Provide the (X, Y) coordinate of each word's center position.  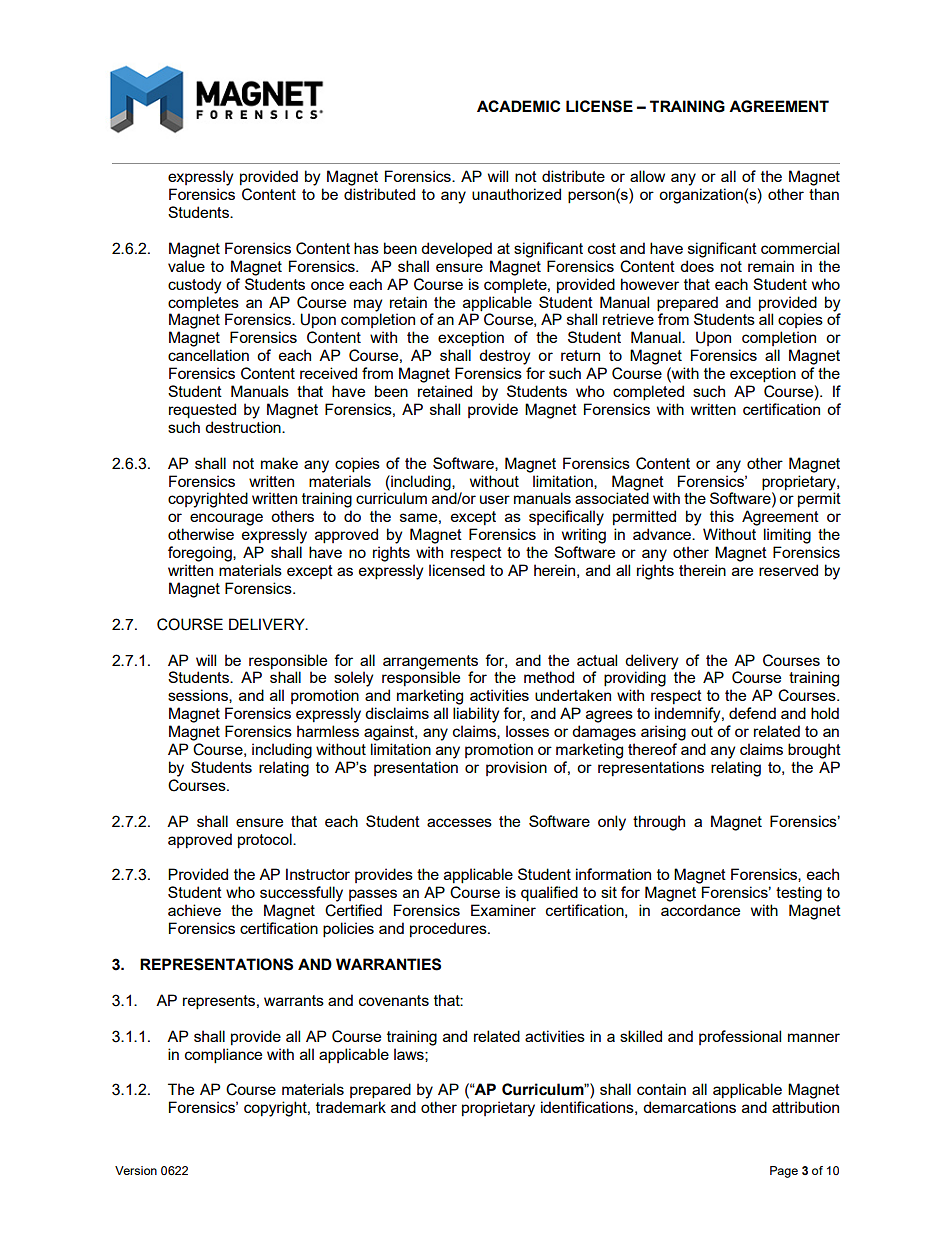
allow (647, 176)
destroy (504, 357)
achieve (194, 910)
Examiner (503, 910)
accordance (700, 910)
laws (410, 1054)
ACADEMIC (518, 106)
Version (136, 1170)
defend (752, 713)
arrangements (430, 663)
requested (202, 411)
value (186, 266)
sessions (199, 695)
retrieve (628, 319)
